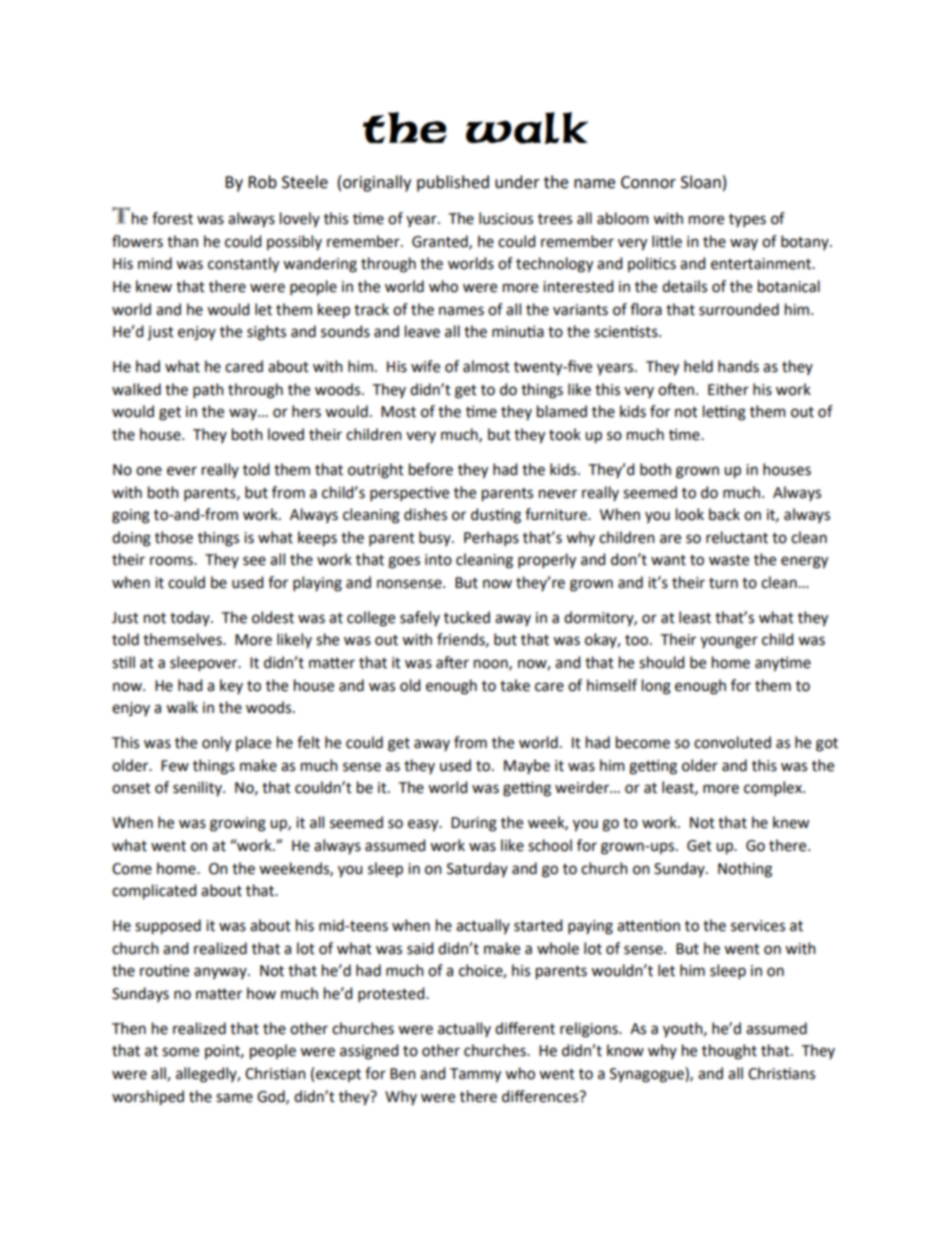 The height and width of the document is (1233, 952). Describe the element at coordinates (191, 618) in the document. I see `today` at that location.
